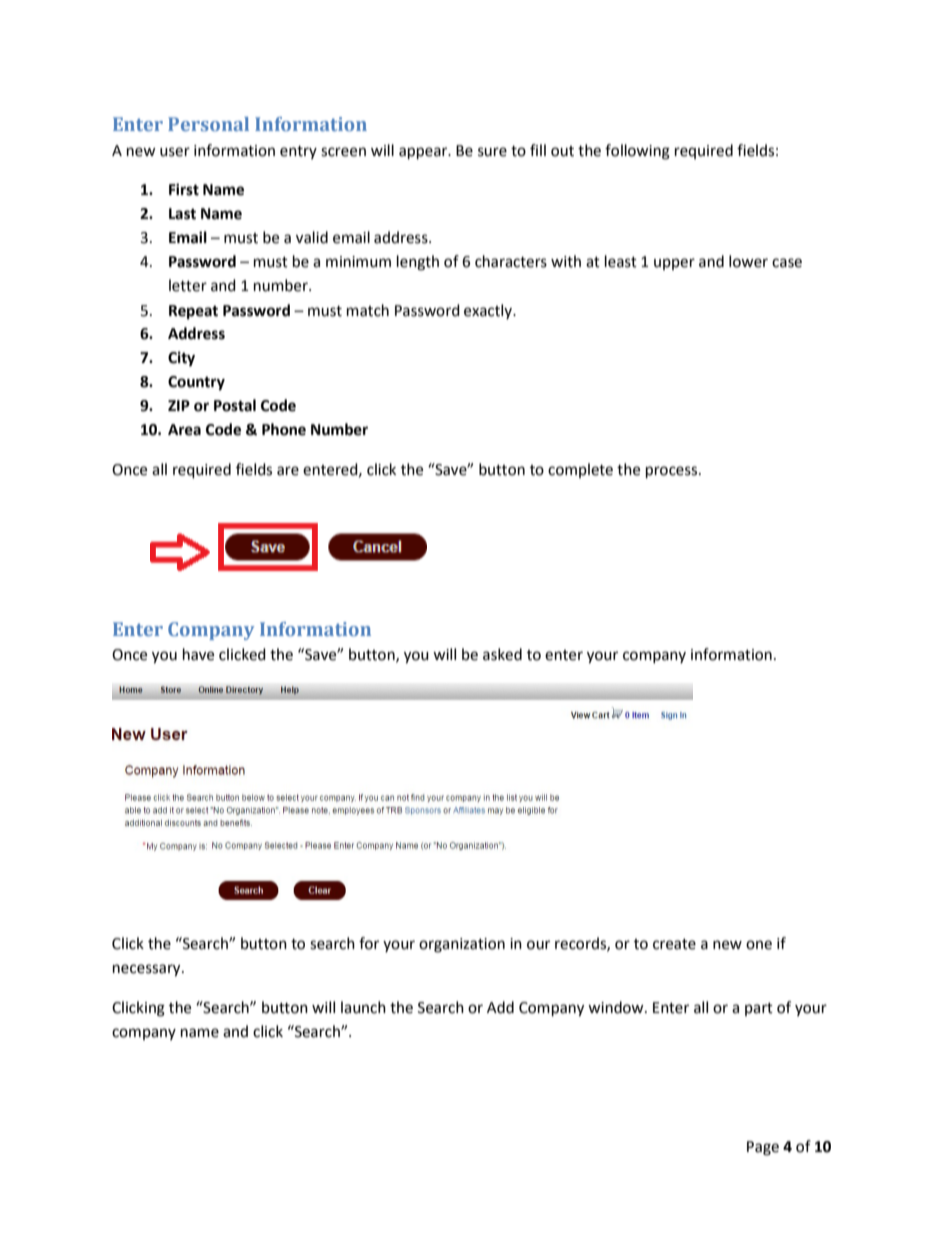  I want to click on Area, so click(184, 430).
